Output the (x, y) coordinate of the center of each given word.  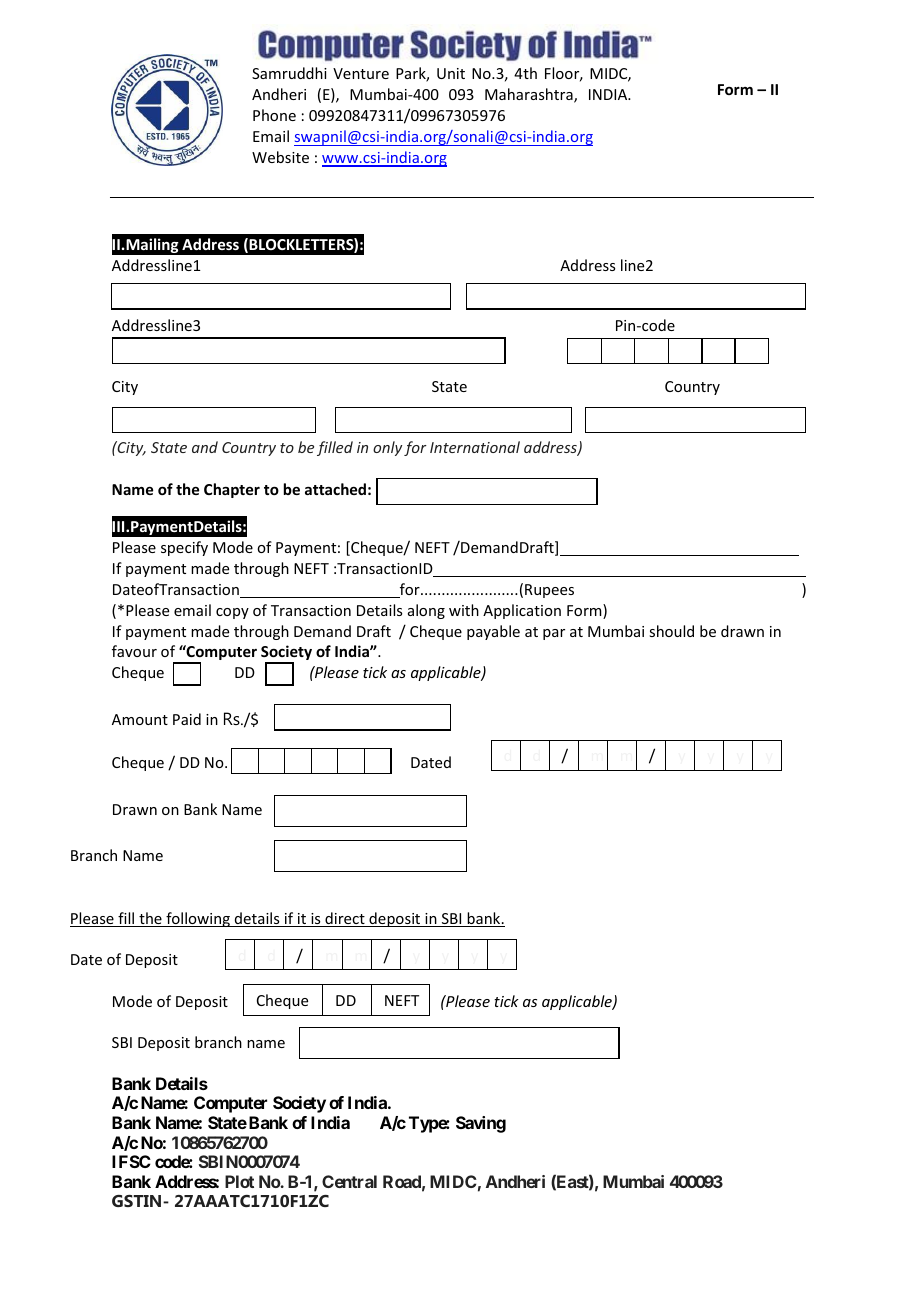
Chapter (232, 490)
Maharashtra (530, 95)
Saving (481, 1124)
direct (345, 919)
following (198, 919)
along (426, 611)
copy (232, 613)
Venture (361, 73)
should (671, 631)
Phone (274, 115)
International (475, 447)
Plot (239, 1181)
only (387, 448)
